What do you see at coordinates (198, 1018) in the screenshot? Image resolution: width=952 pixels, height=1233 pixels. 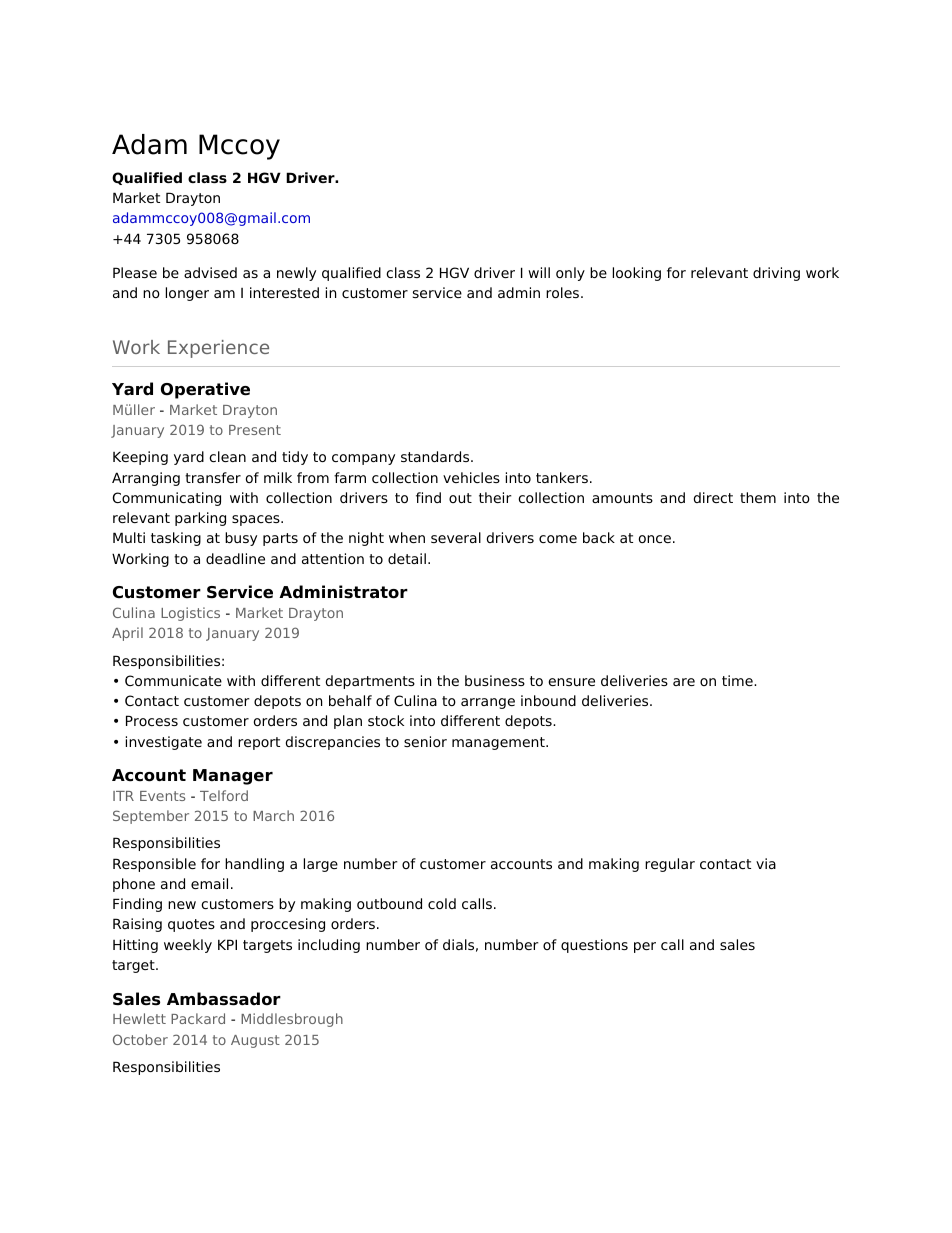 I see `Packard` at bounding box center [198, 1018].
